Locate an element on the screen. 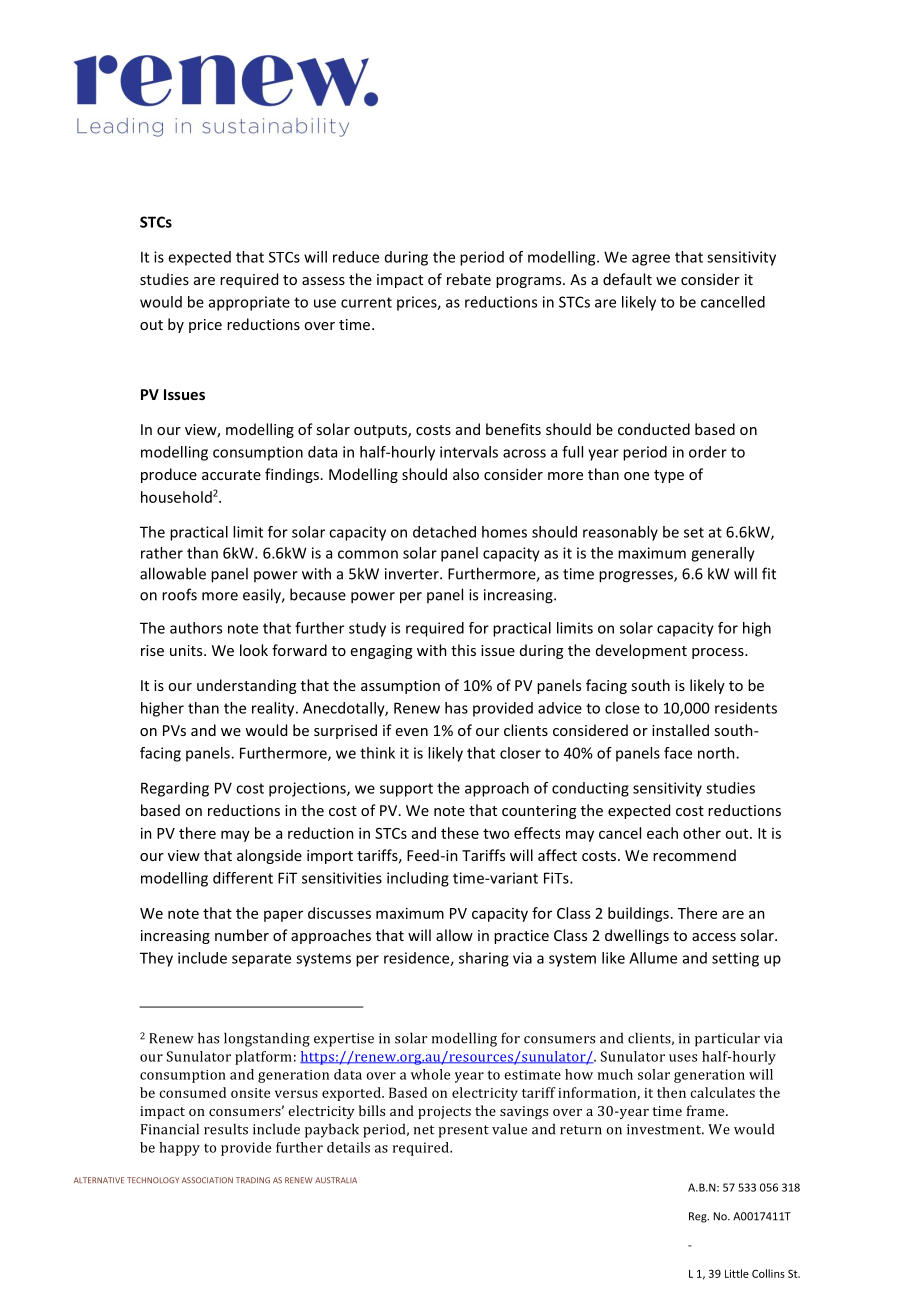 The height and width of the screenshot is (1309, 924). TECHNOLOGY is located at coordinates (153, 1180).
